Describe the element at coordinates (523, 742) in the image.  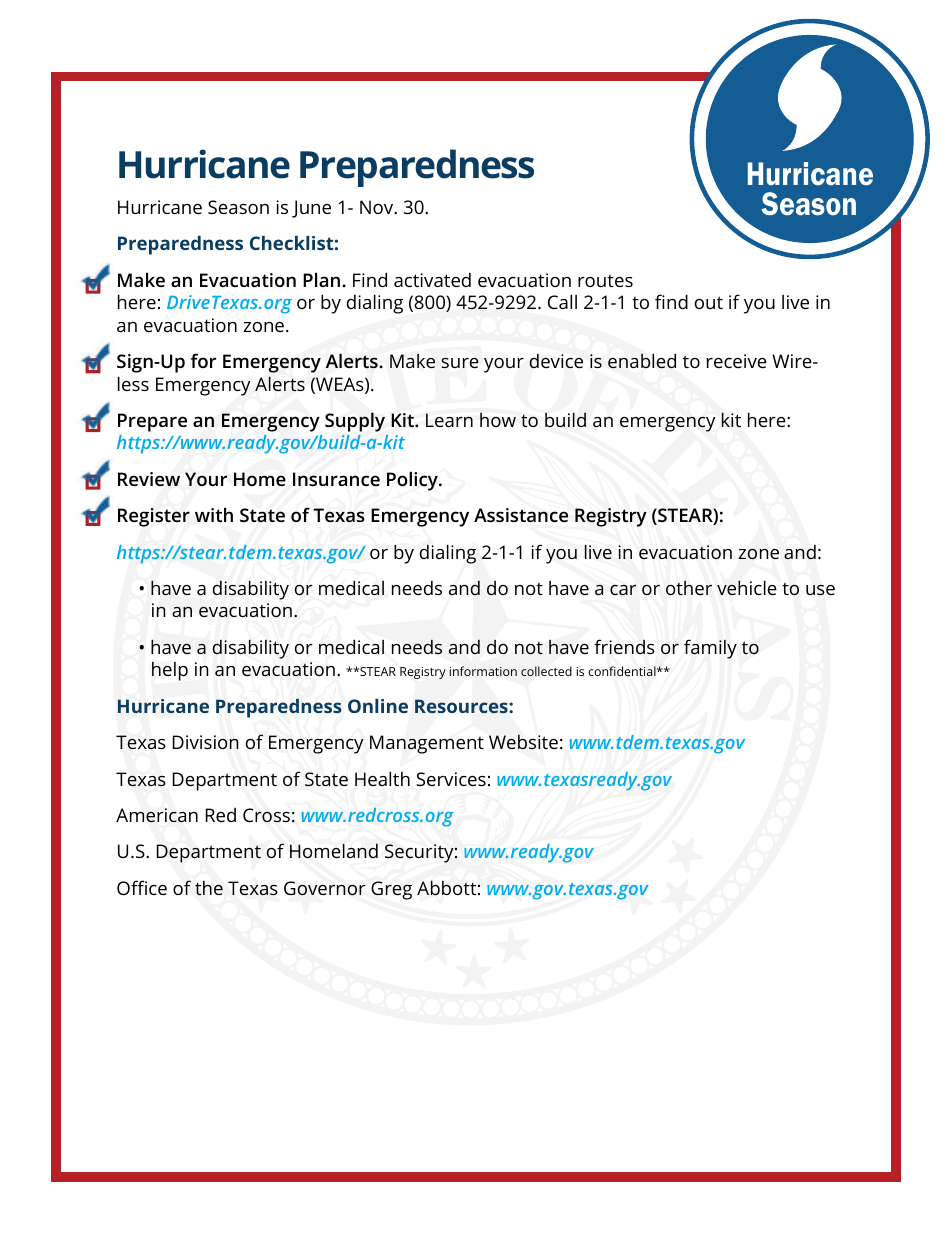
I see `Website` at that location.
